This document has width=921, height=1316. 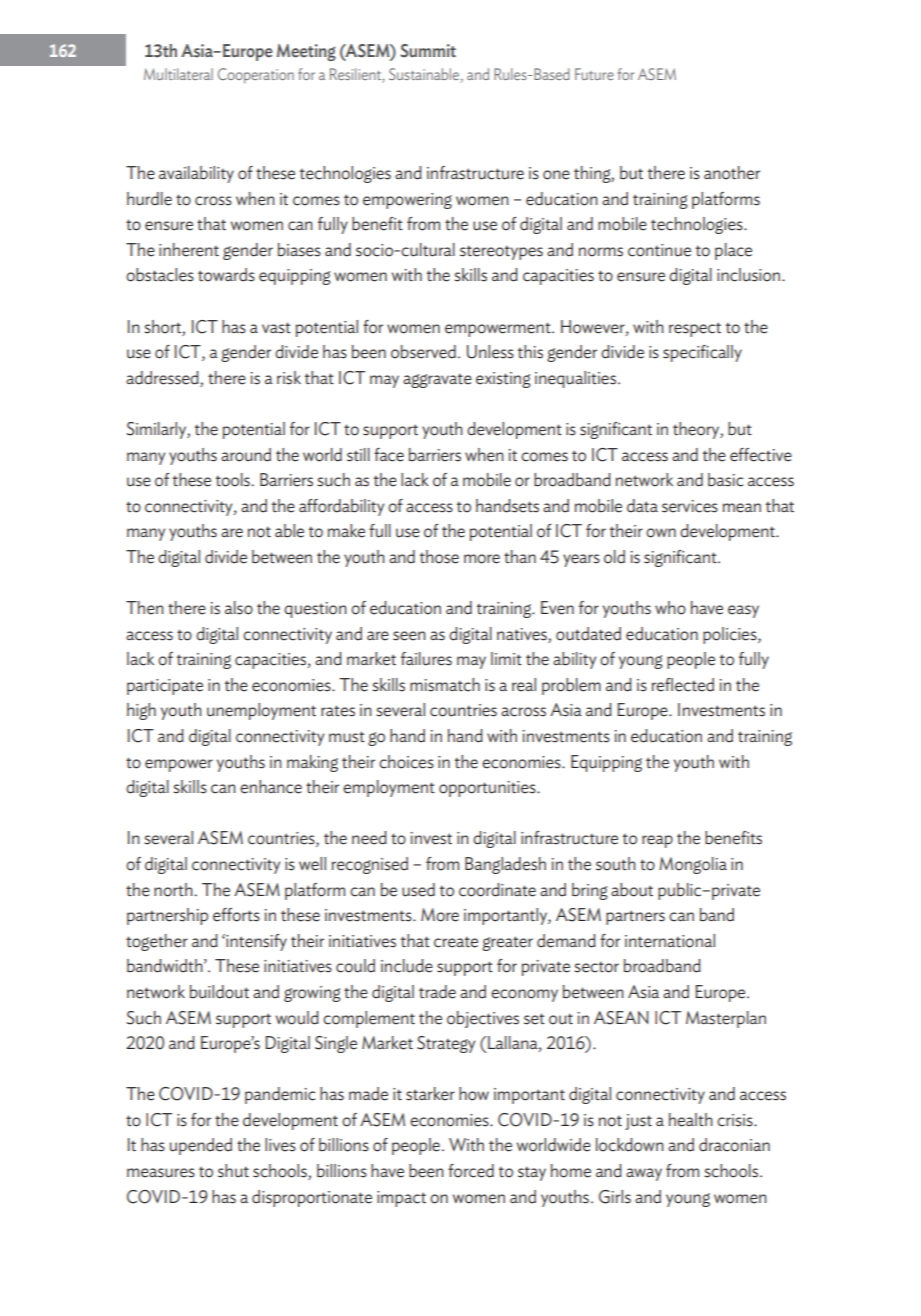 I want to click on addressed, so click(x=163, y=379).
